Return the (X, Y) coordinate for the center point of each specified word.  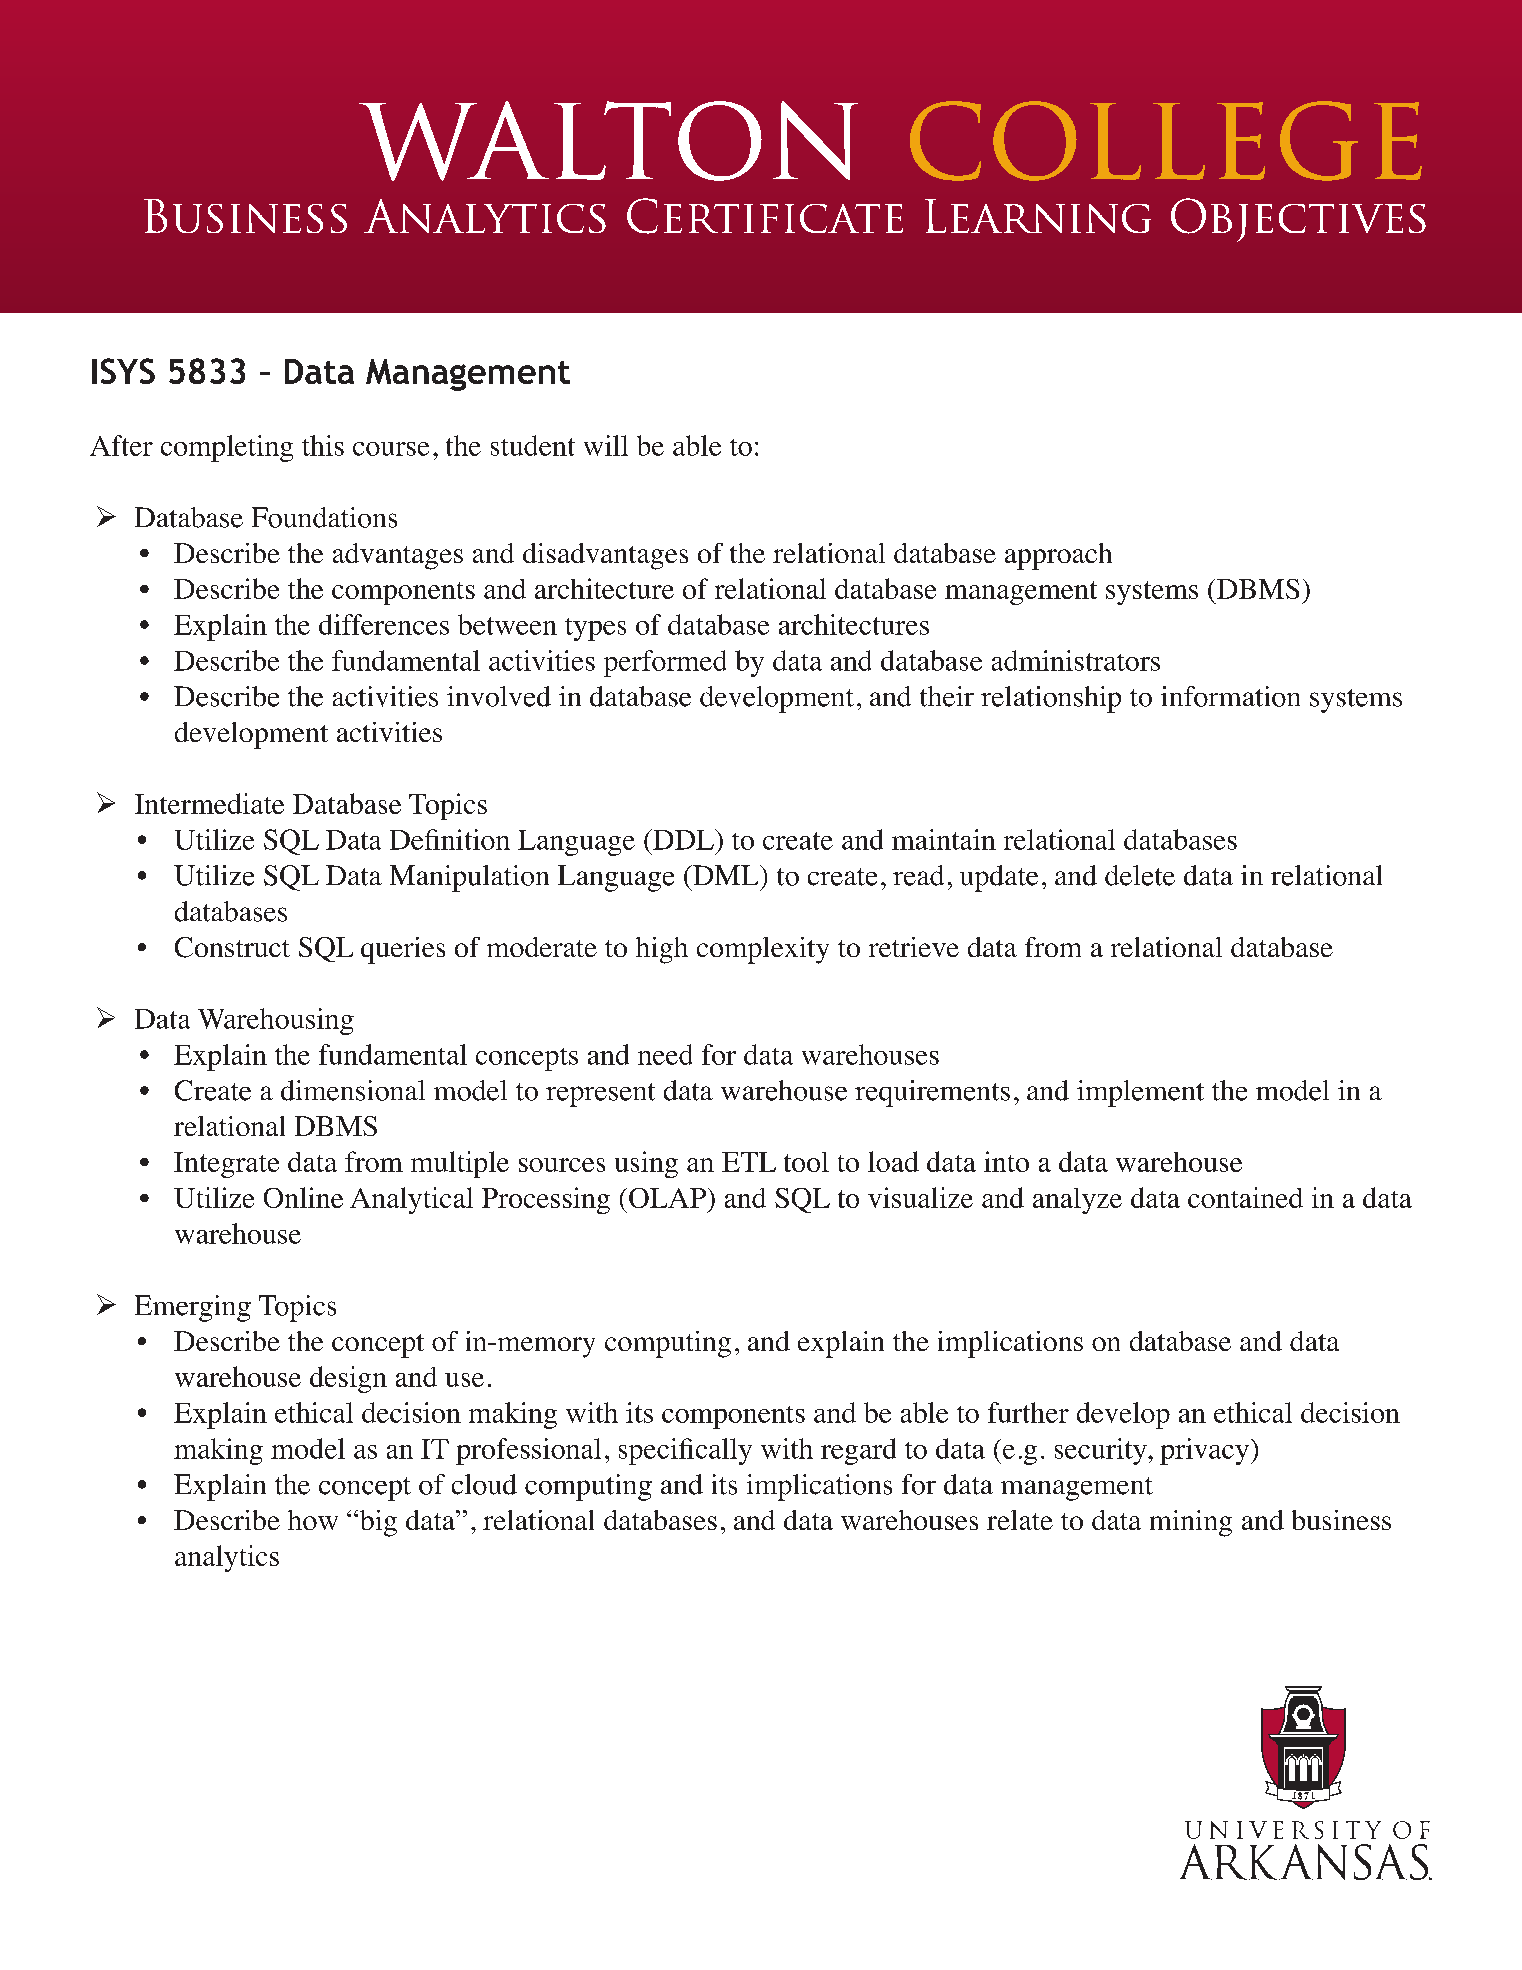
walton (608, 141)
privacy (1204, 1451)
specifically (685, 1451)
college (1166, 141)
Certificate (765, 216)
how (313, 1520)
